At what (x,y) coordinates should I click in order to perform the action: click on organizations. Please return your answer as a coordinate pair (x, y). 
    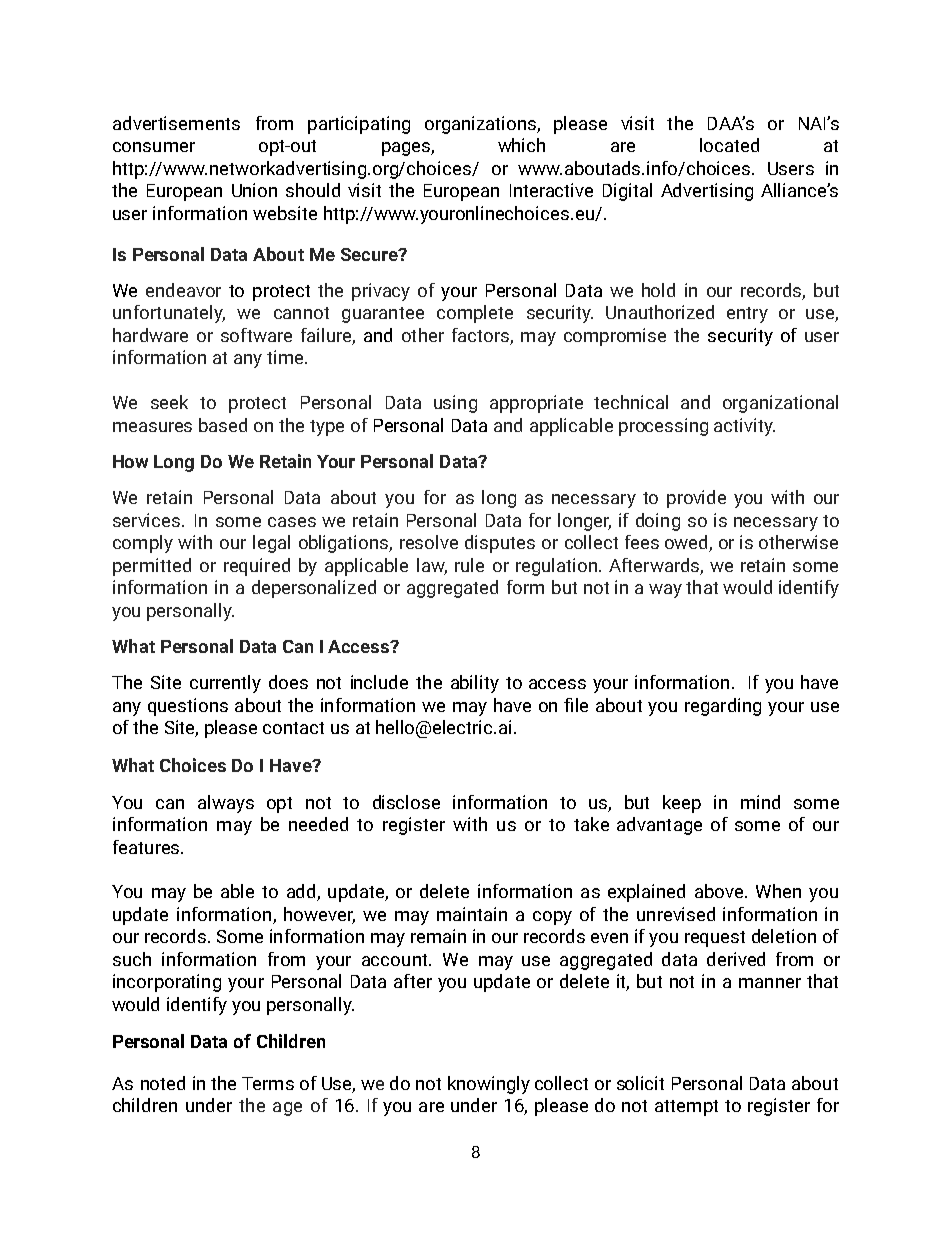
    Looking at the image, I should click on (481, 125).
